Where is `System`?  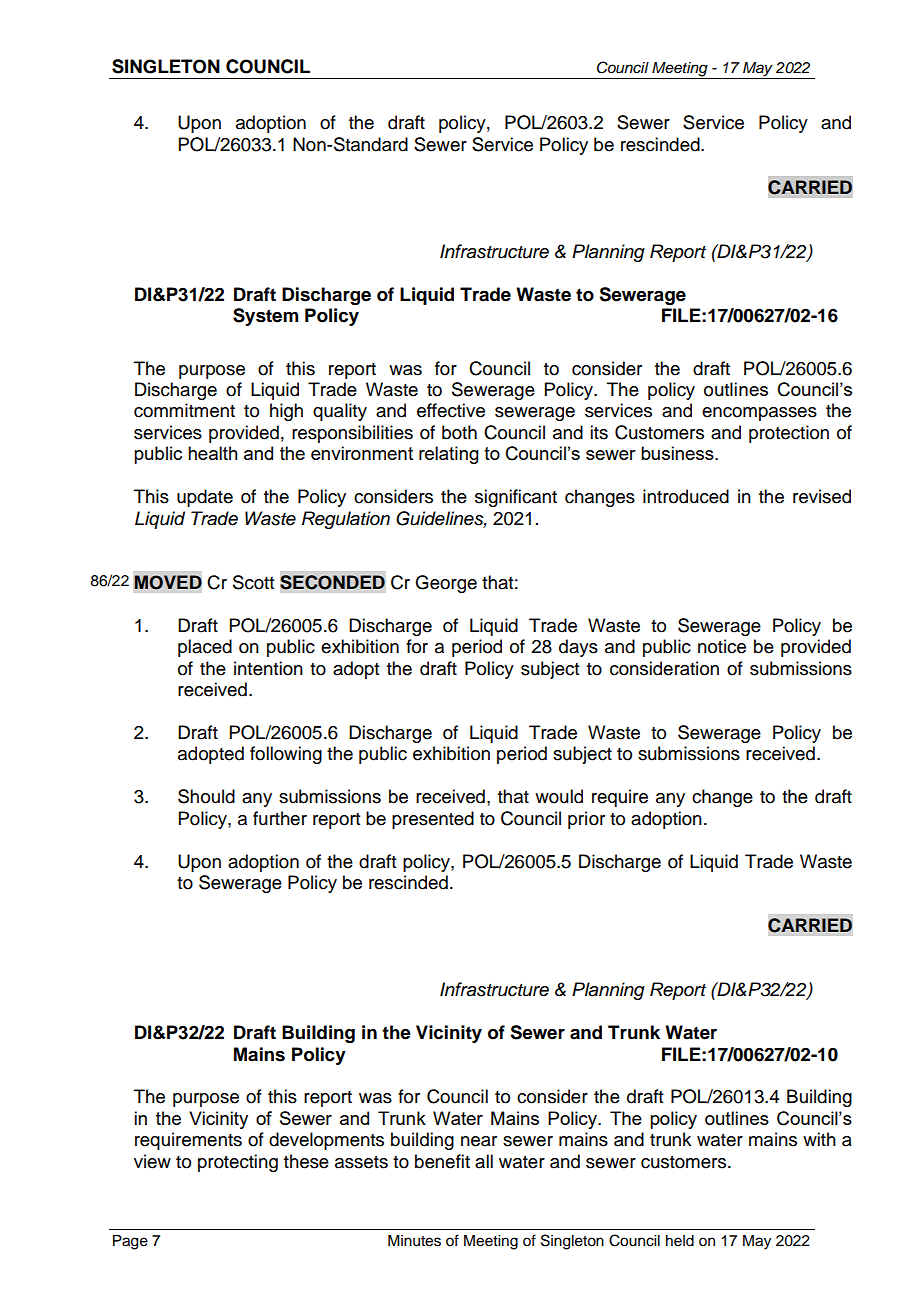
System is located at coordinates (265, 317).
